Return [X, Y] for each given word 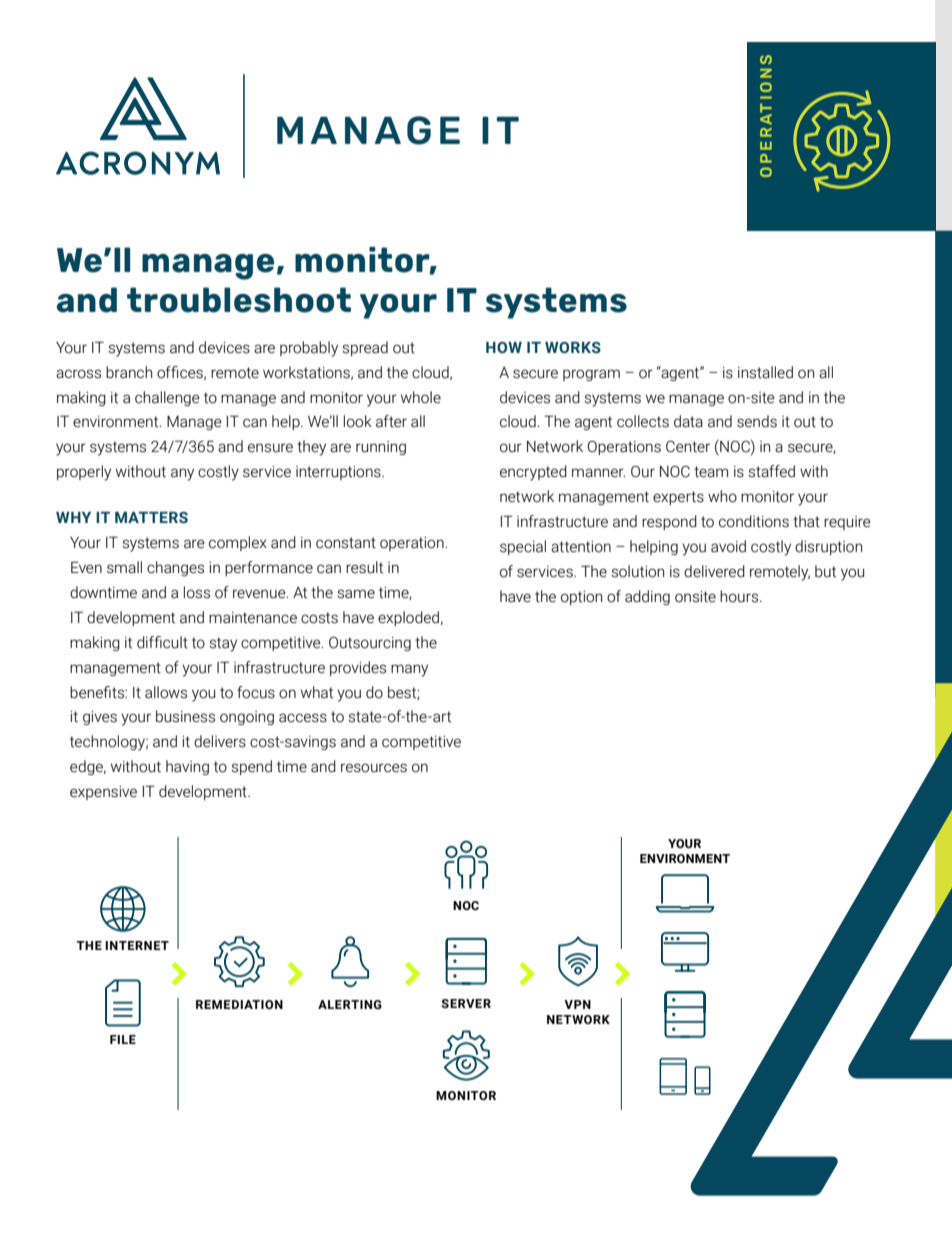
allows [166, 692]
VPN [577, 1004]
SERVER [466, 1003]
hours [740, 596]
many [409, 670]
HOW [504, 347]
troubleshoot [239, 300]
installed [765, 372]
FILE [123, 1039]
